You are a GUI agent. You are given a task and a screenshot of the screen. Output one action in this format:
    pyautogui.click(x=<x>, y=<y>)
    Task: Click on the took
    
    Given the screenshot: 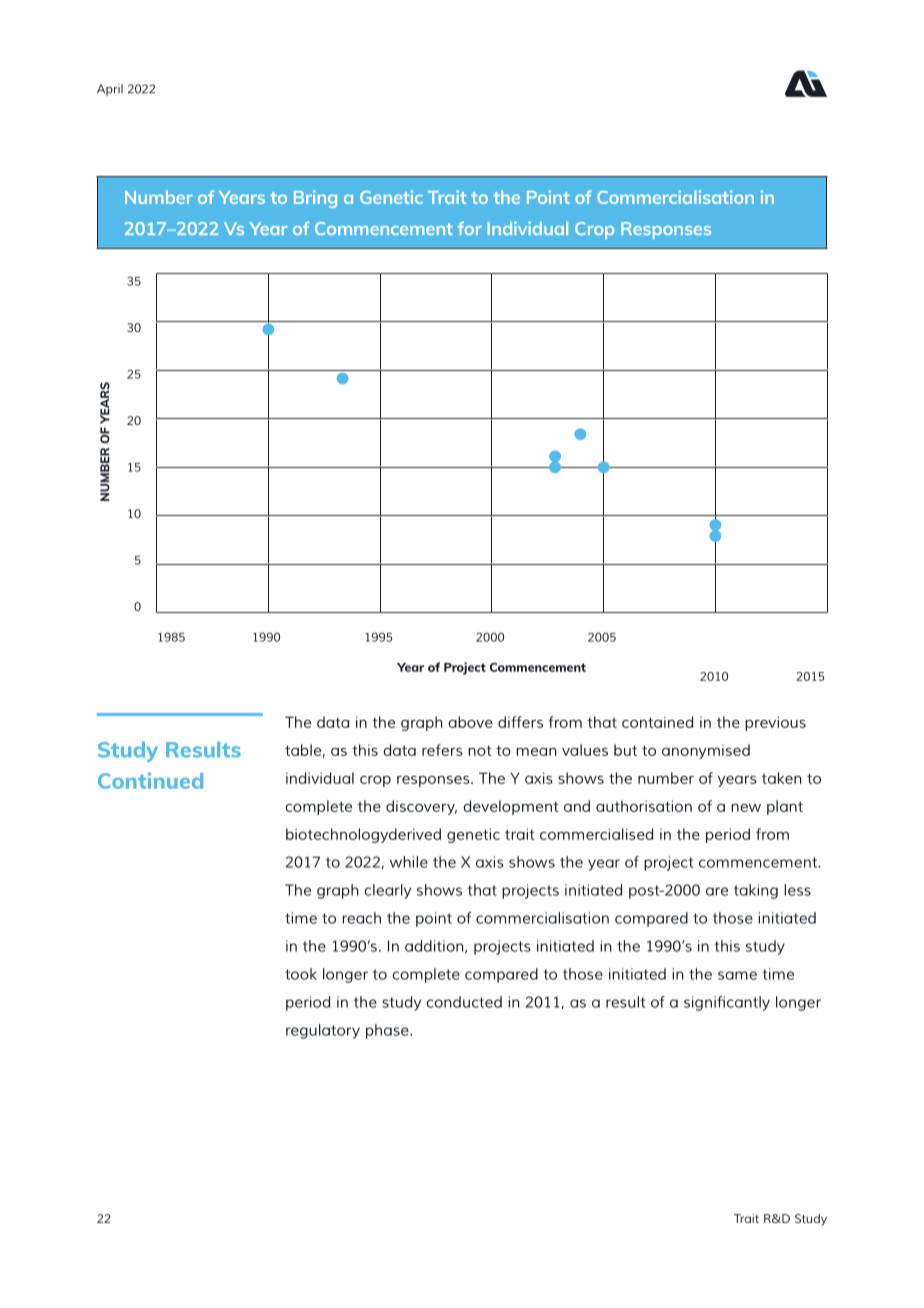 What is the action you would take?
    pyautogui.click(x=301, y=974)
